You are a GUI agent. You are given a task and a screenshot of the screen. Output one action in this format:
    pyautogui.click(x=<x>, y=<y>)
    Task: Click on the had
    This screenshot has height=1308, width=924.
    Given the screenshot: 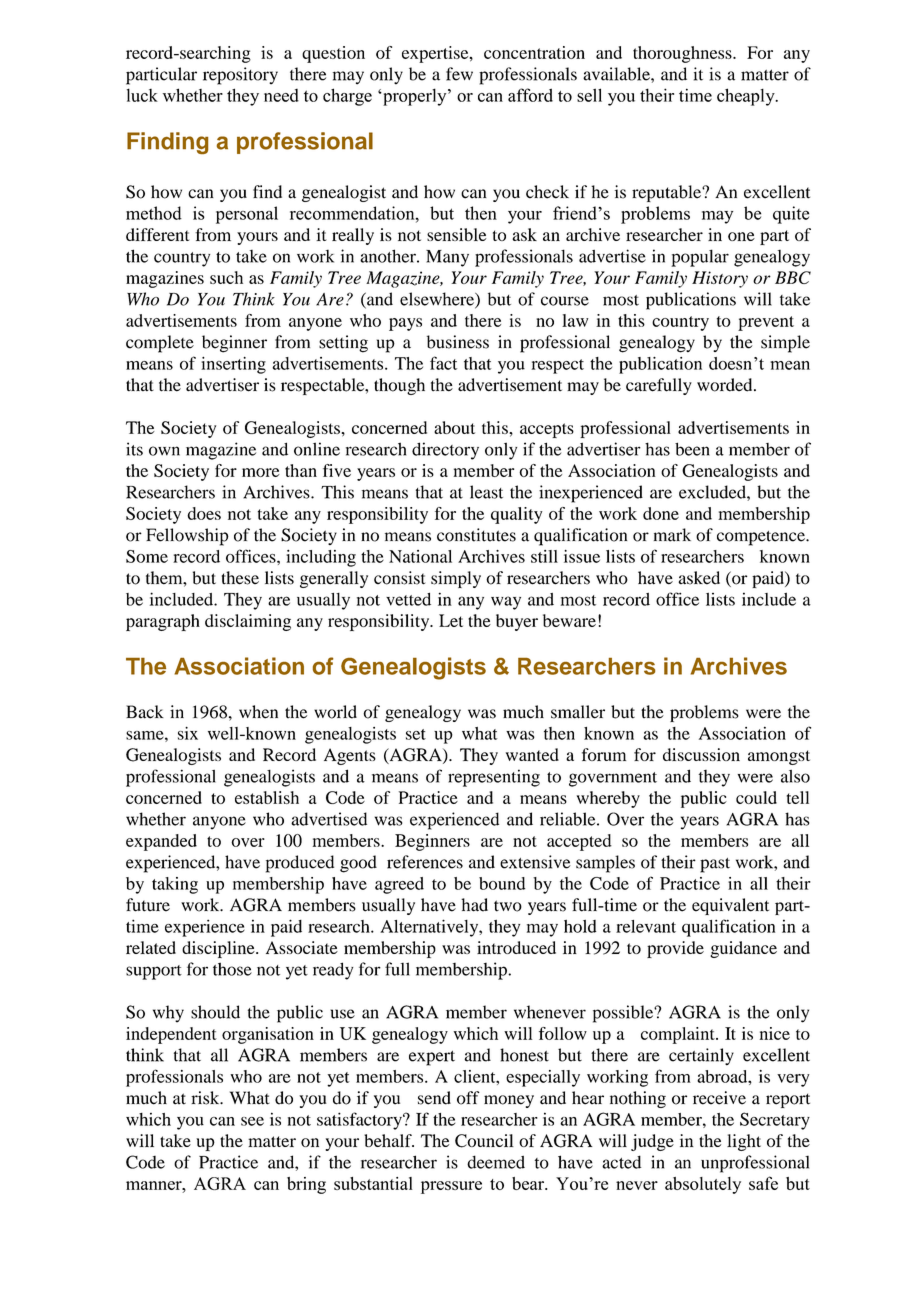 What is the action you would take?
    pyautogui.click(x=474, y=905)
